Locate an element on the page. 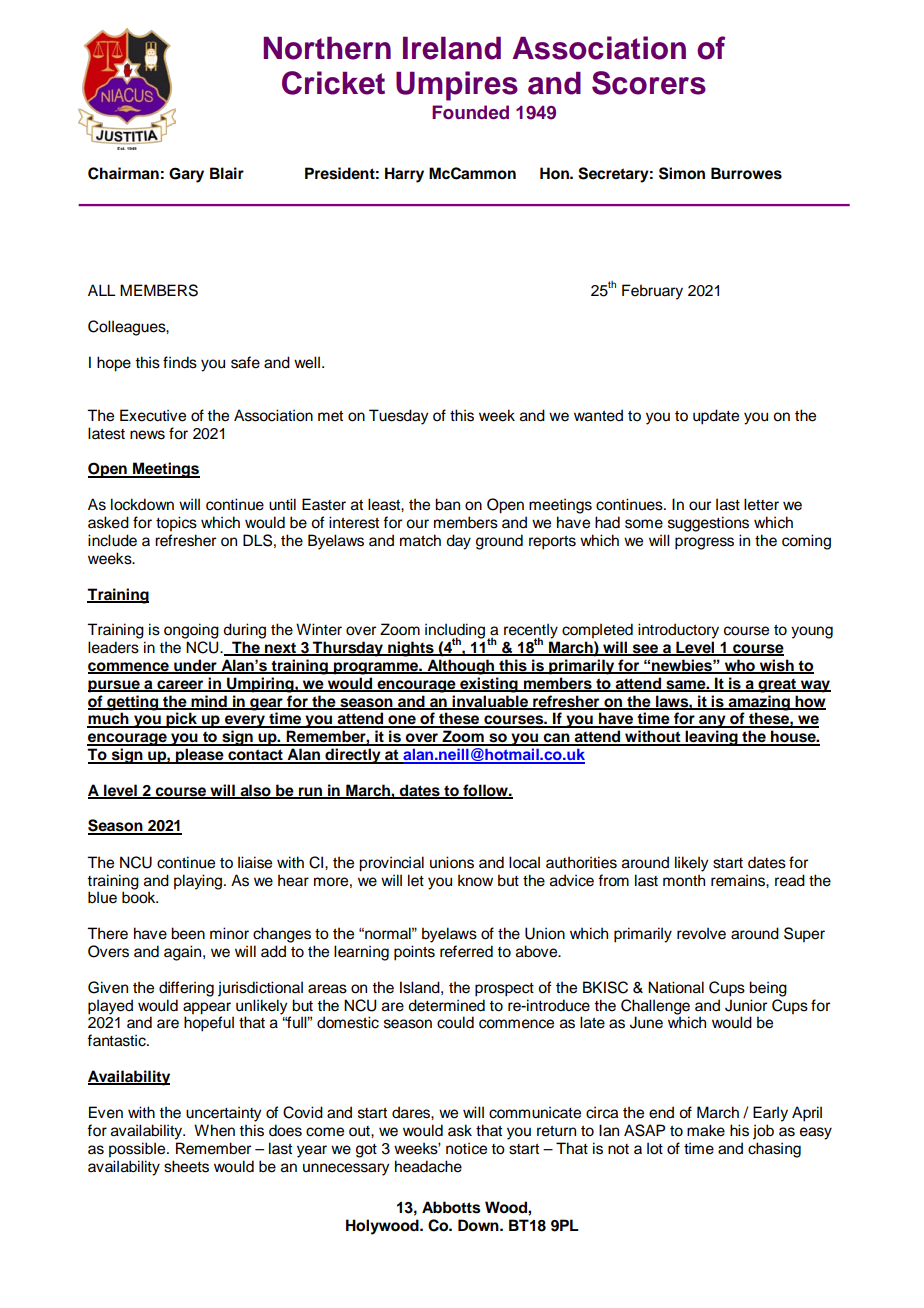 The height and width of the page is (1308, 924). Umpires is located at coordinates (457, 86).
